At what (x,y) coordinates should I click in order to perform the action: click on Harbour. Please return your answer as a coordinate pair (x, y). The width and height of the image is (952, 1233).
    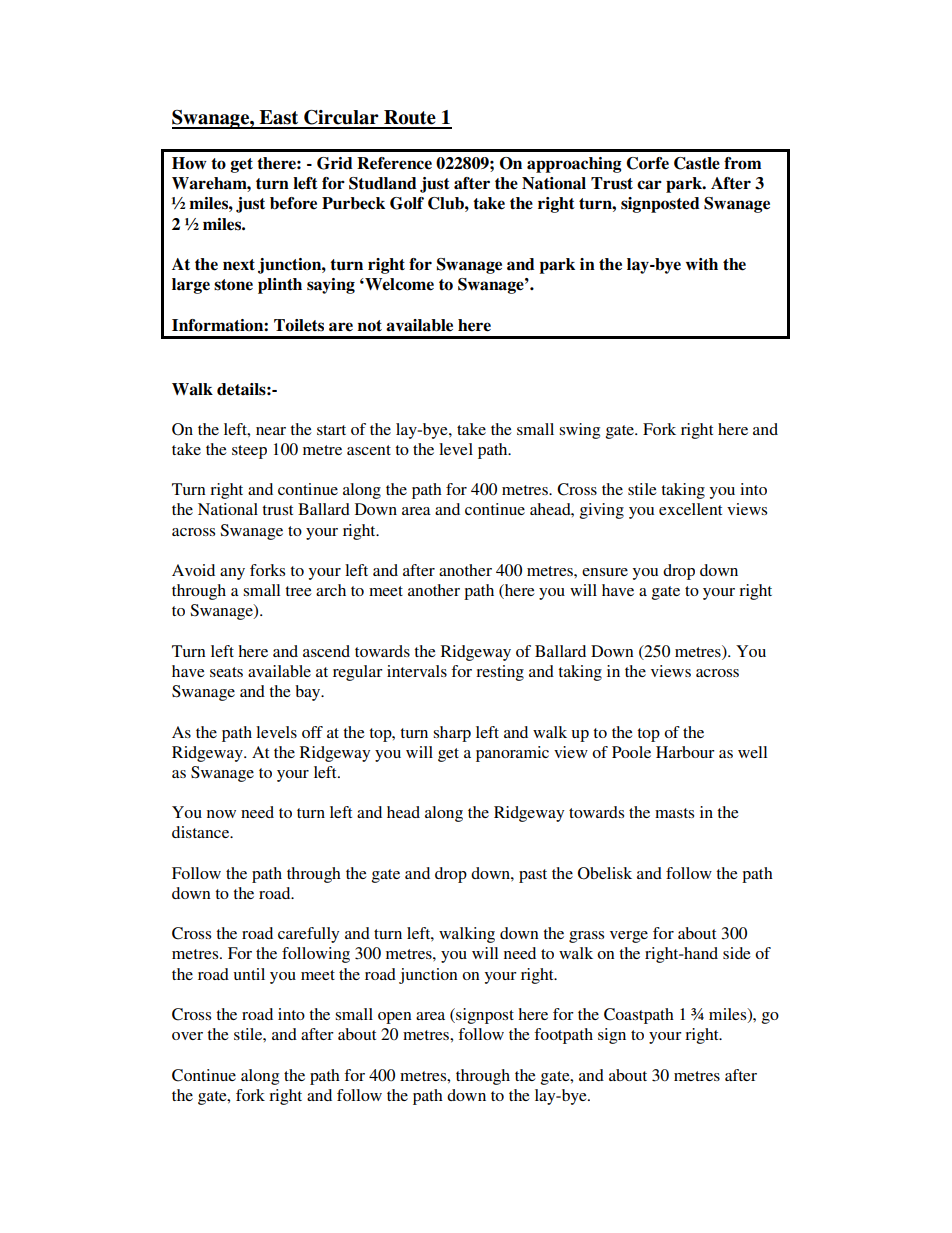
    Looking at the image, I should click on (685, 752).
